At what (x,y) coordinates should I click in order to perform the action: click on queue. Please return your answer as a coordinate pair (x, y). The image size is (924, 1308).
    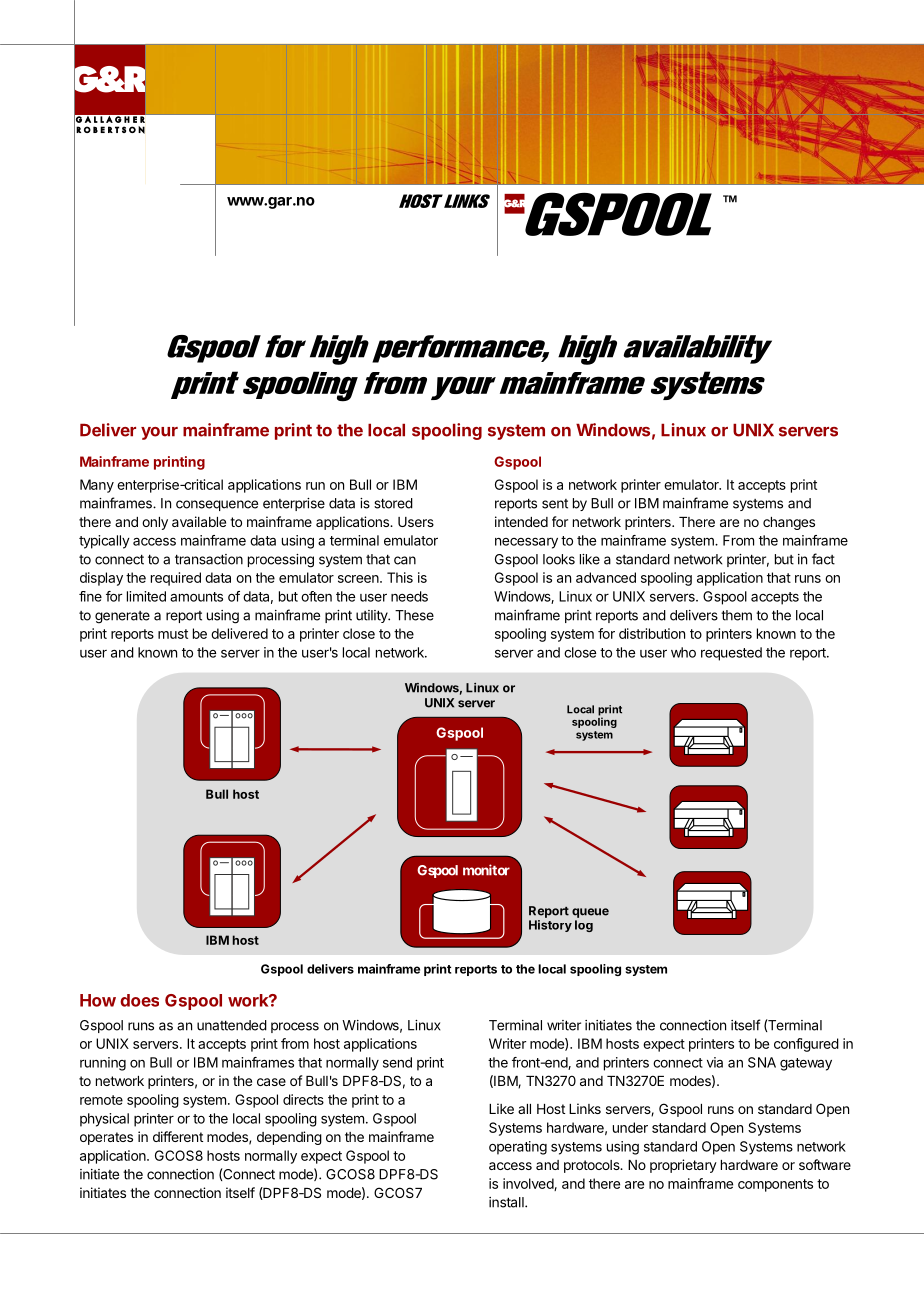
    Looking at the image, I should click on (590, 913).
